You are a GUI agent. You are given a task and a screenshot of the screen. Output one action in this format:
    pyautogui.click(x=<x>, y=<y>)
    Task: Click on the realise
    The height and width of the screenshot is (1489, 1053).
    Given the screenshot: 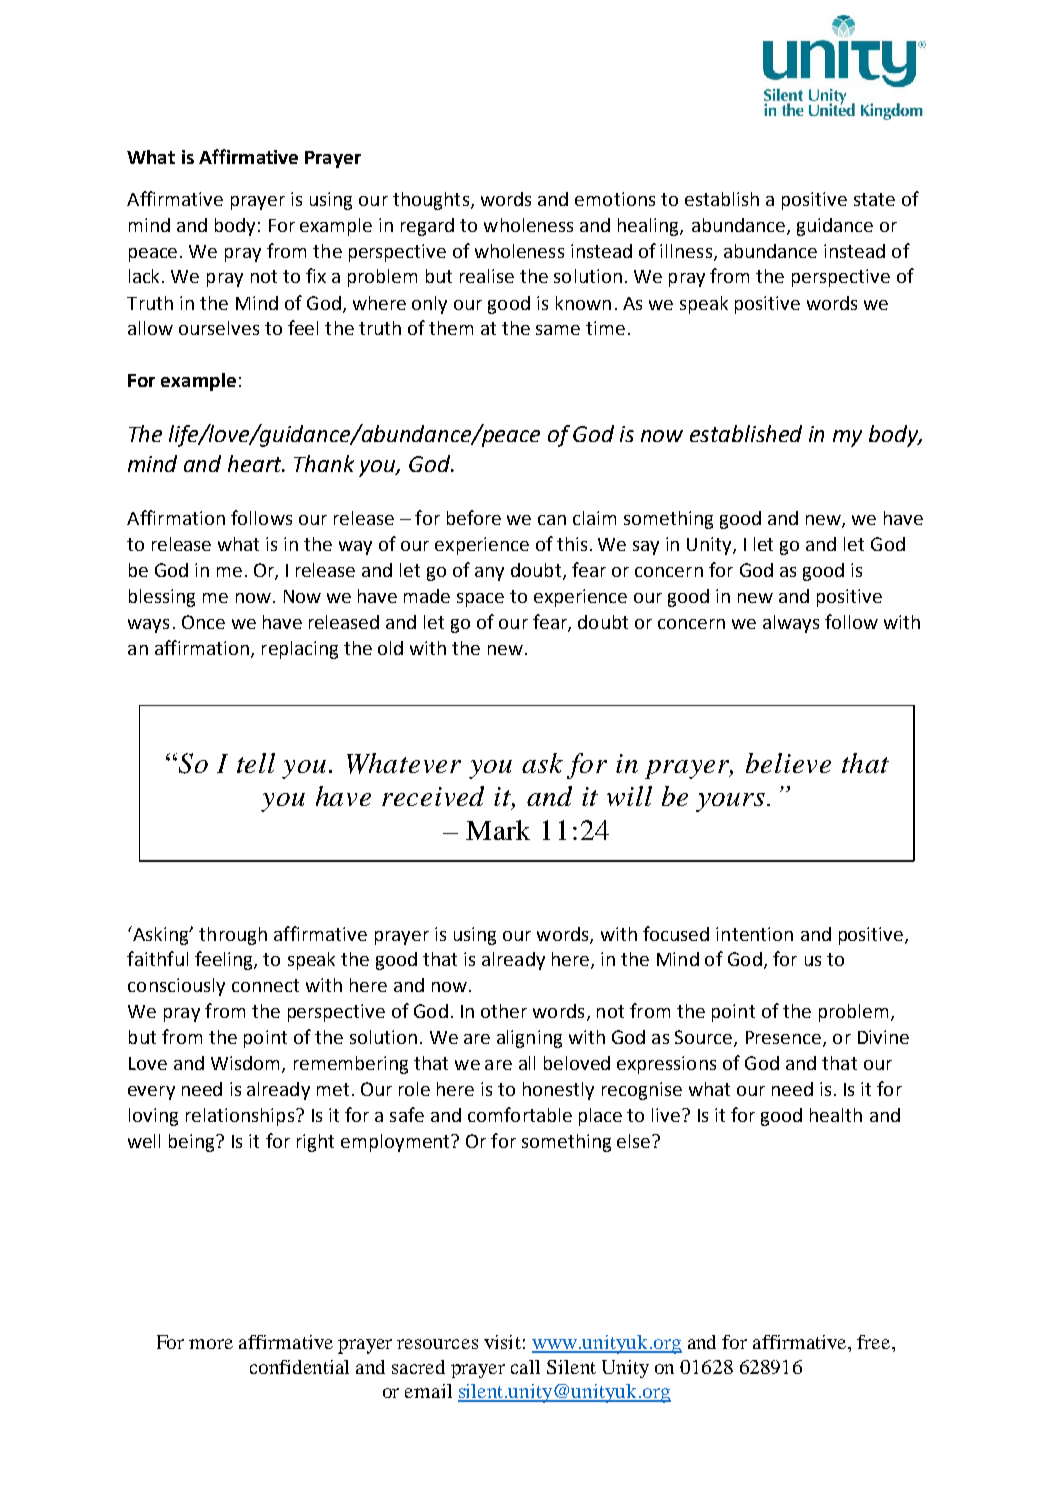 What is the action you would take?
    pyautogui.click(x=487, y=276)
